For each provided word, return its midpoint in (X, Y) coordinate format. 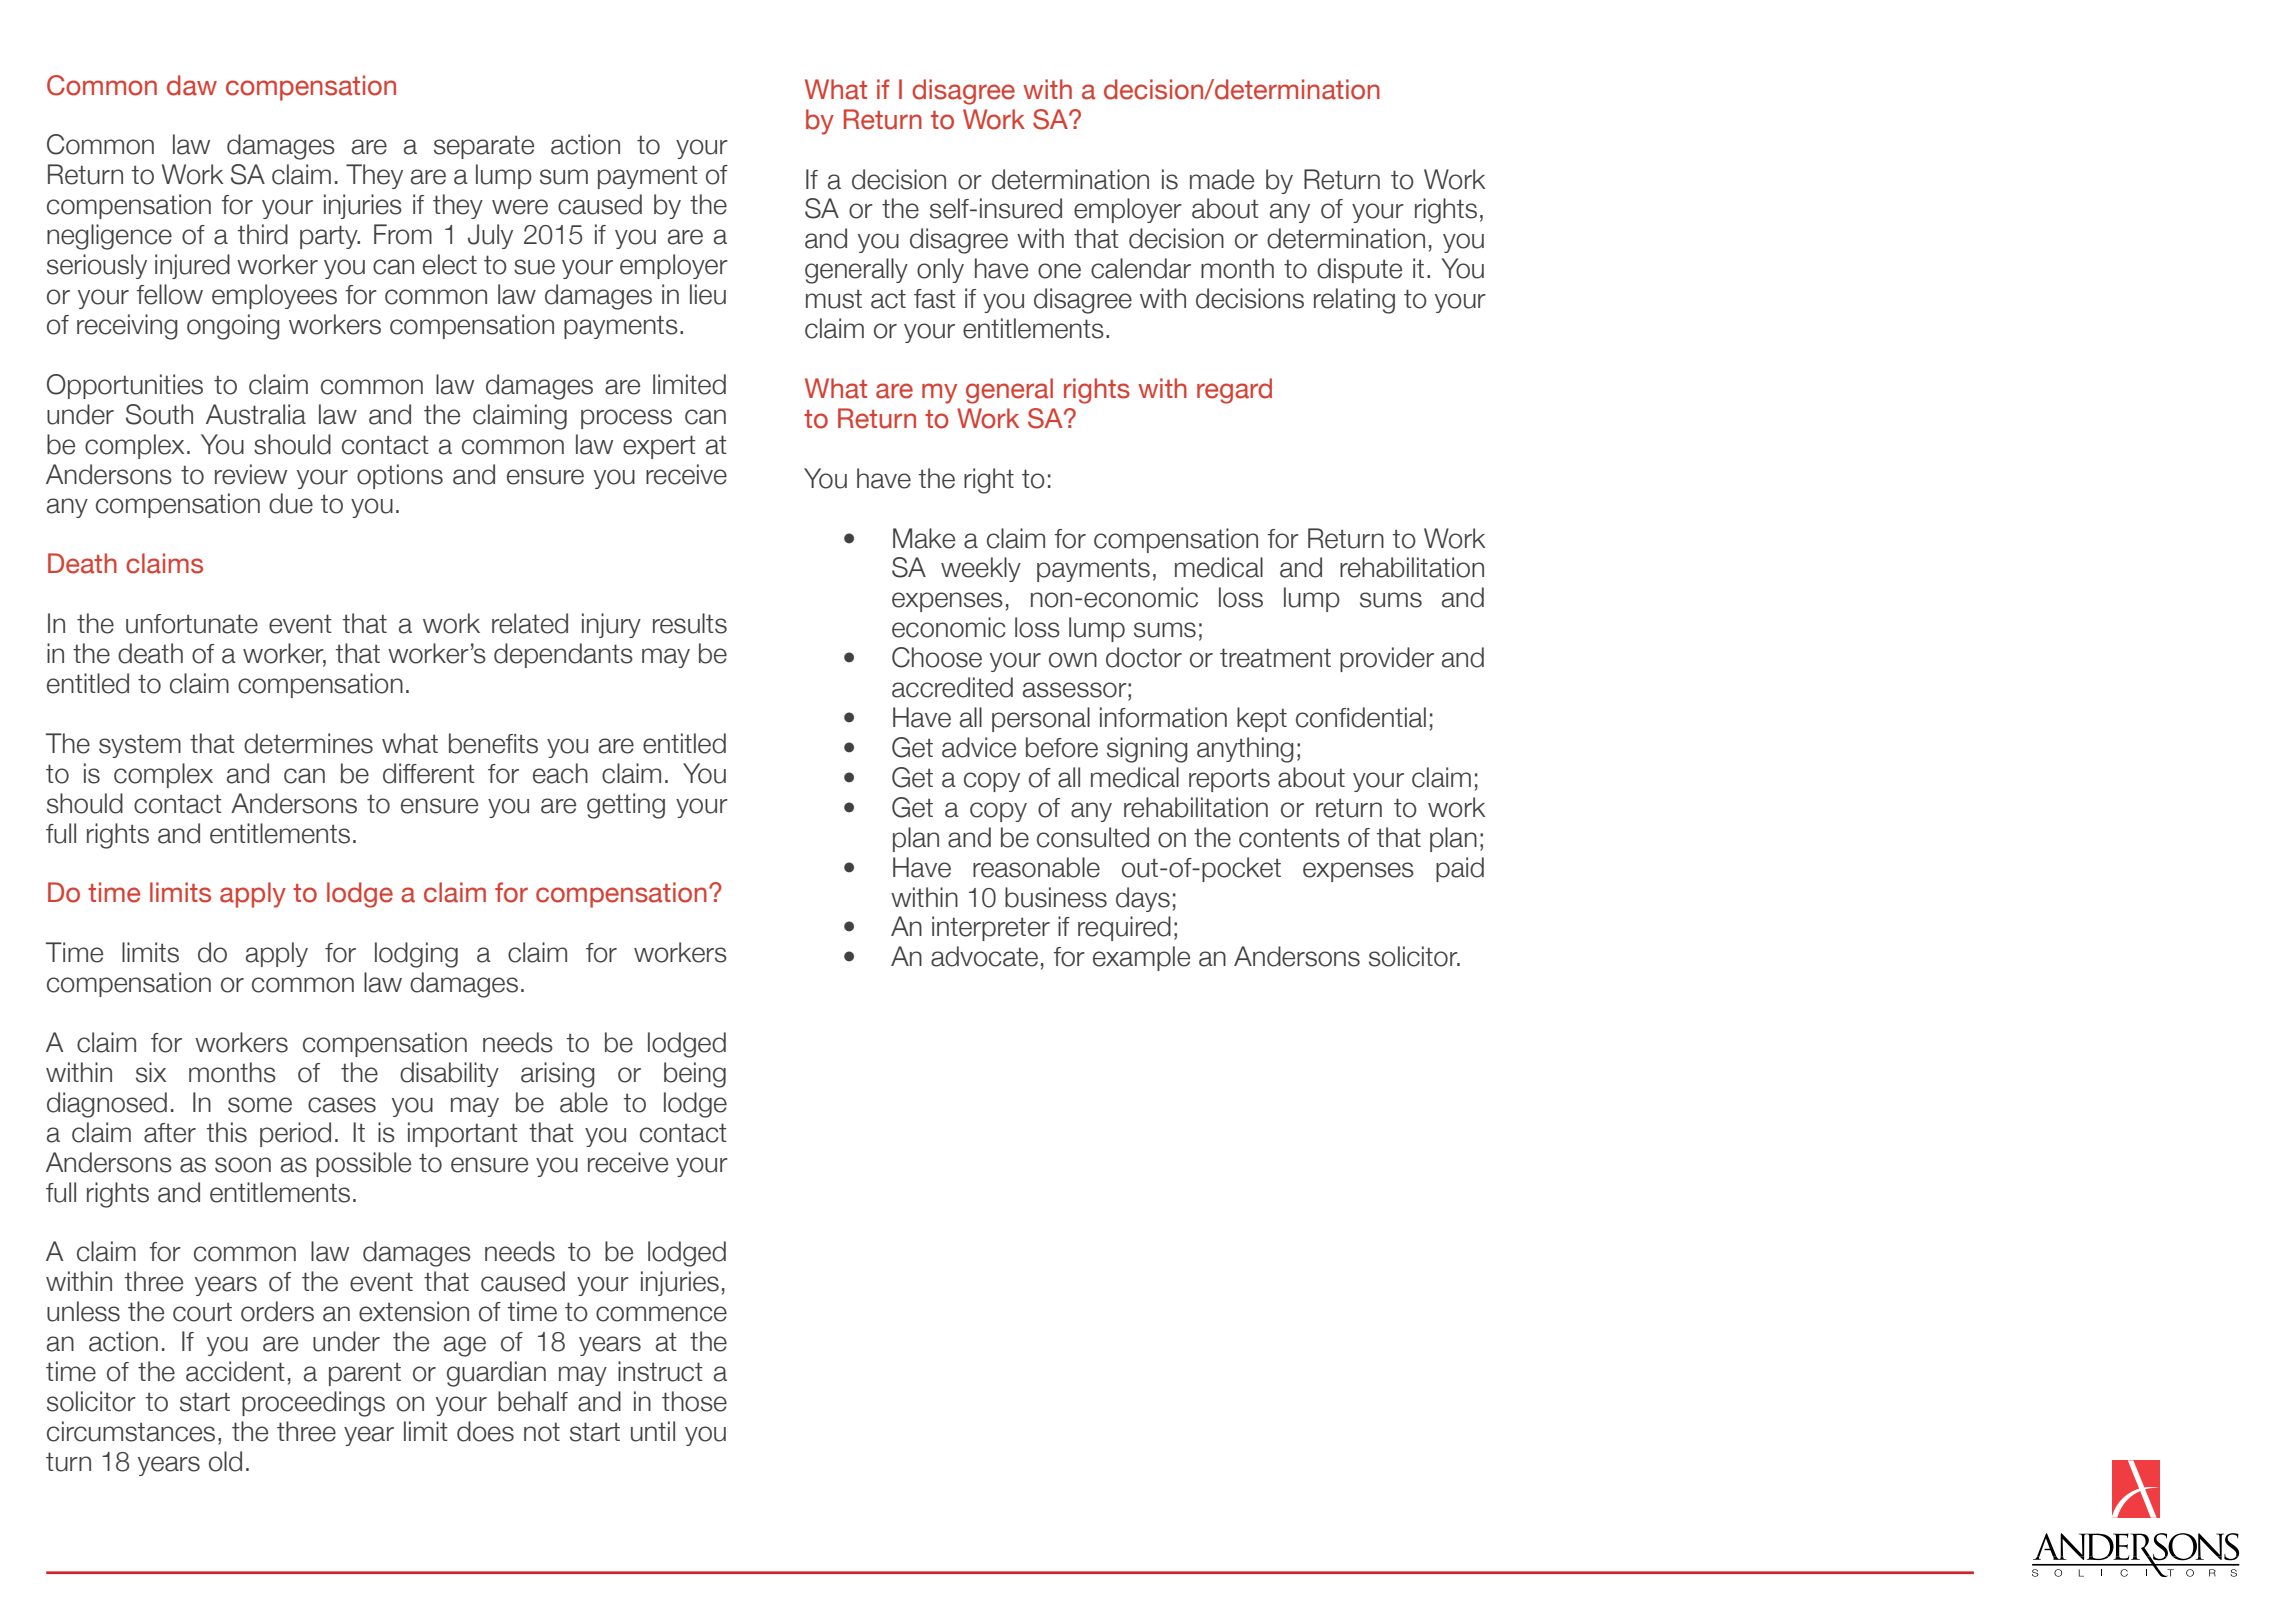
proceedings (313, 1404)
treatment (1275, 658)
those (694, 1401)
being (695, 1075)
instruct (660, 1371)
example (1141, 958)
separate (484, 147)
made (1222, 179)
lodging (416, 955)
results (690, 623)
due (291, 503)
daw (192, 85)
